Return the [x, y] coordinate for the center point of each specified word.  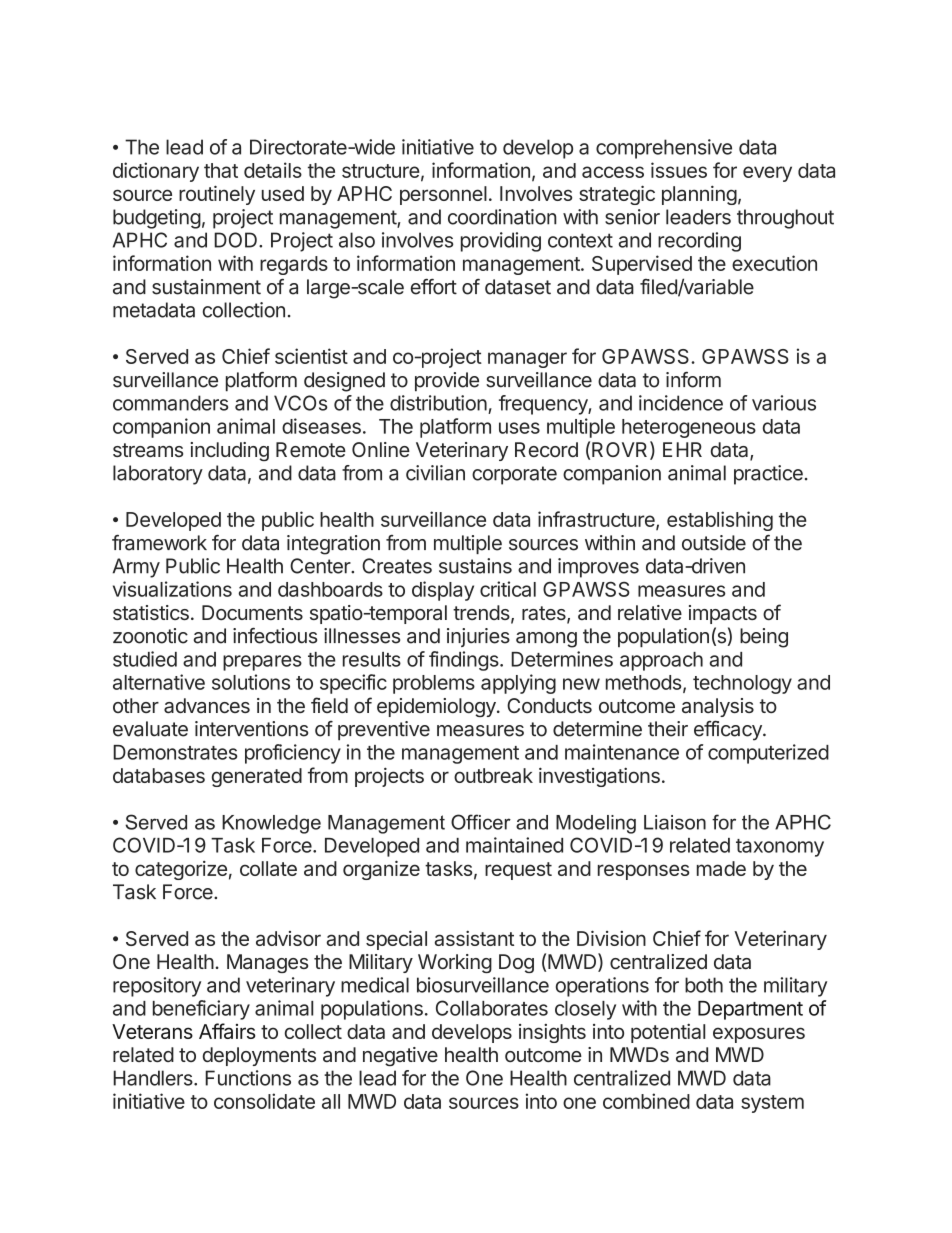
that [221, 170]
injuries [478, 637]
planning [699, 195]
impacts [723, 614]
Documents [252, 612]
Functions [248, 1078]
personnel [443, 195]
